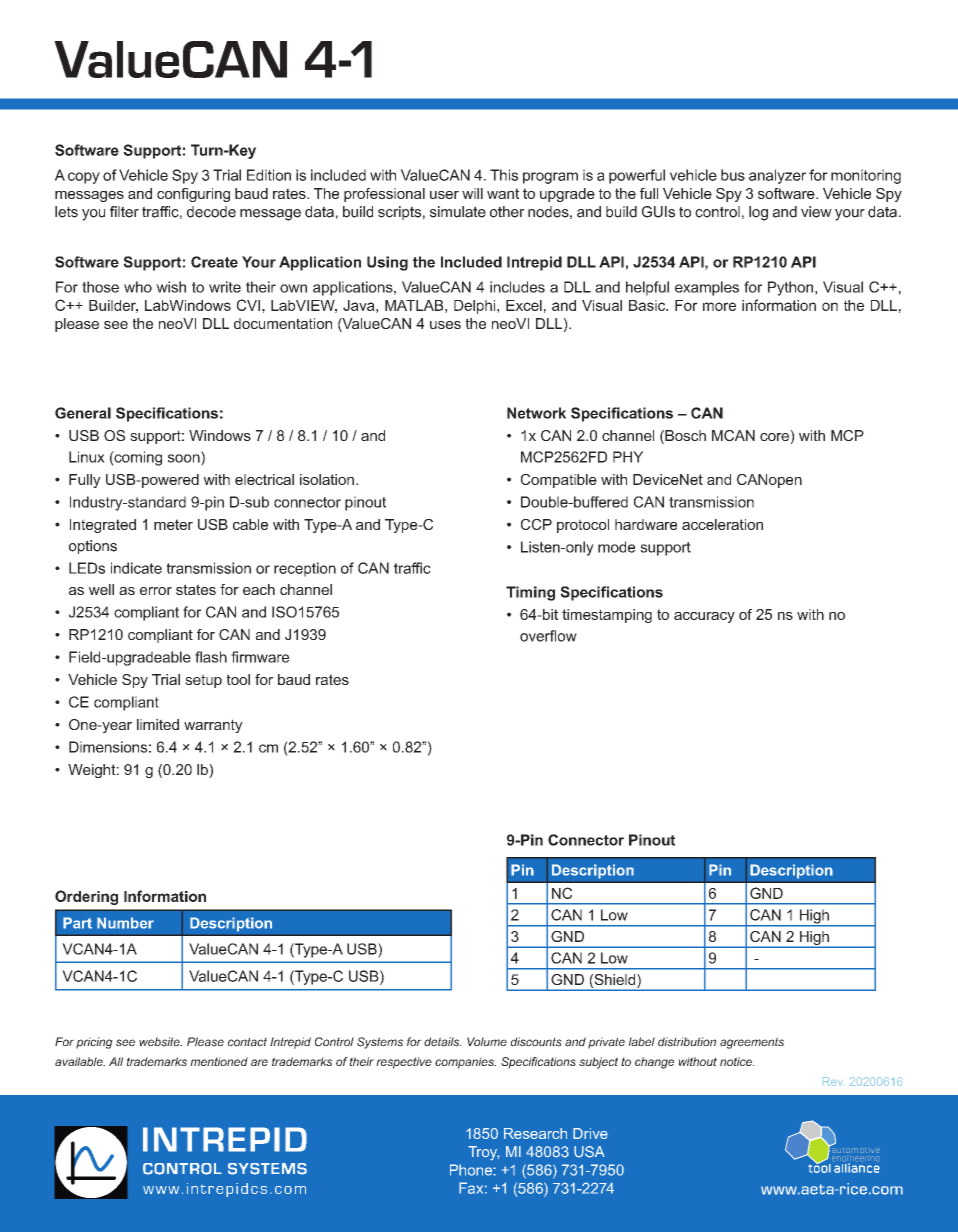 Image resolution: width=958 pixels, height=1232 pixels. What do you see at coordinates (704, 617) in the page?
I see `accuracy` at bounding box center [704, 617].
